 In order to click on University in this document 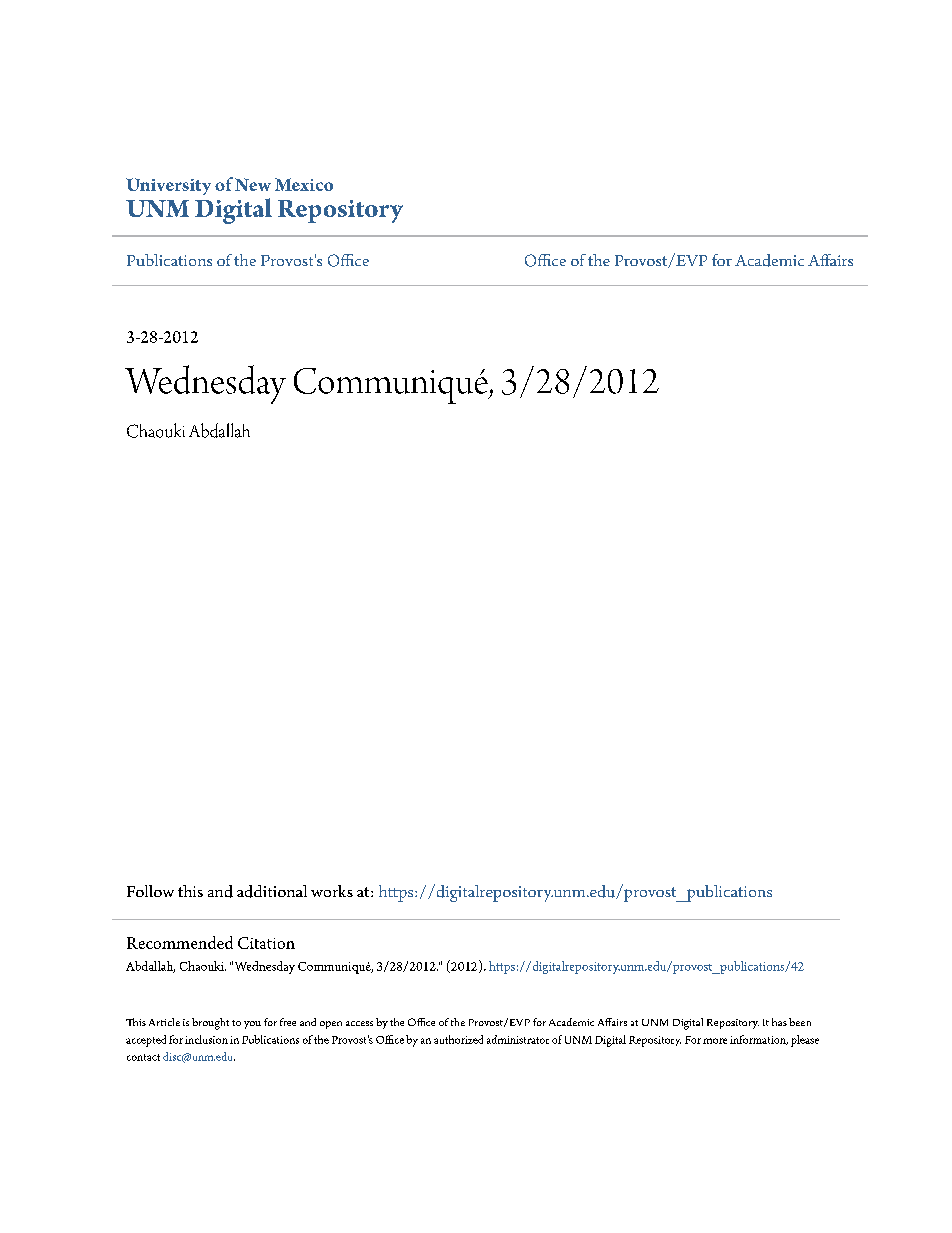, I will do `click(168, 186)`.
